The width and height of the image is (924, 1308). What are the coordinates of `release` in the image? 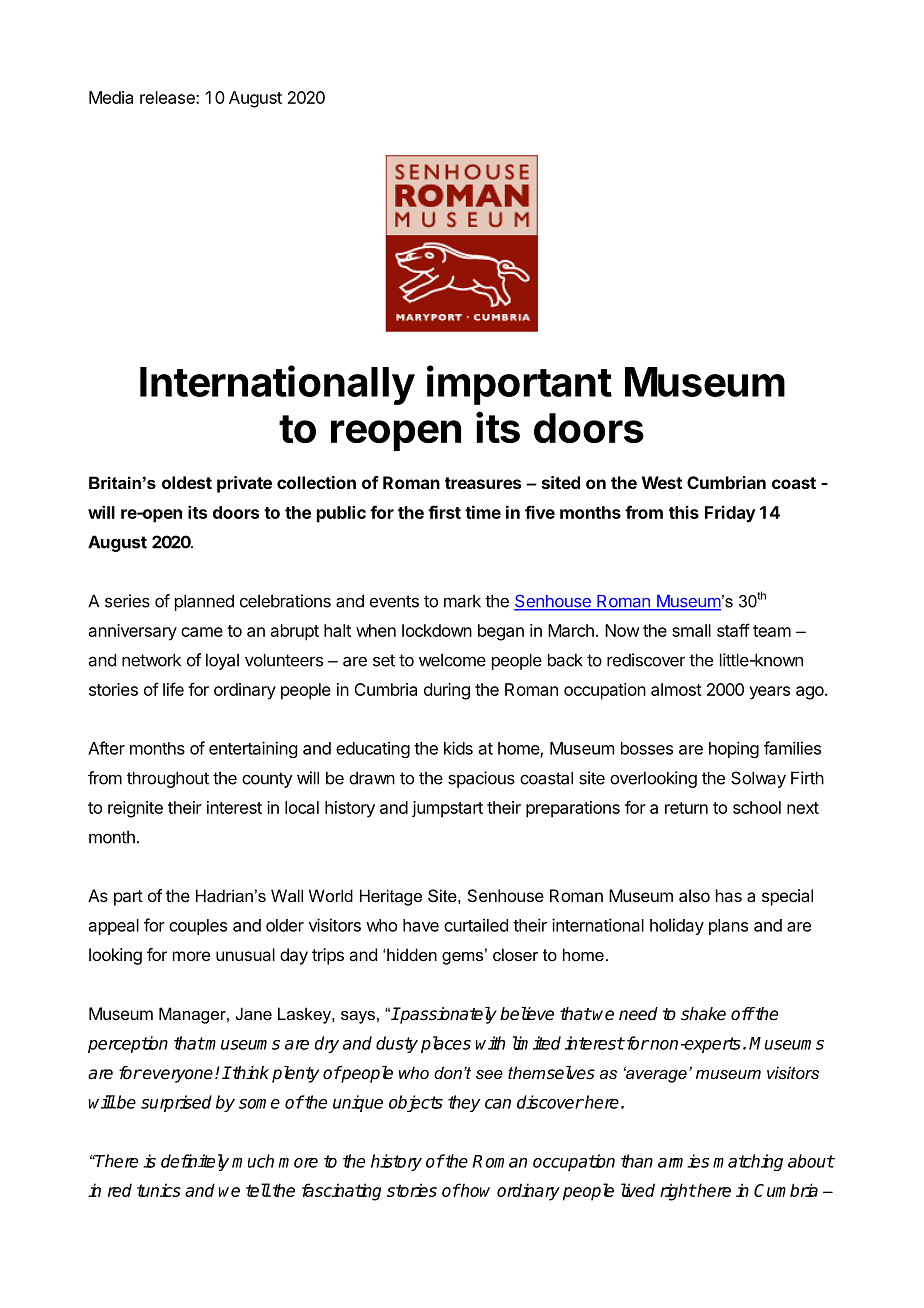 It's located at (168, 97).
